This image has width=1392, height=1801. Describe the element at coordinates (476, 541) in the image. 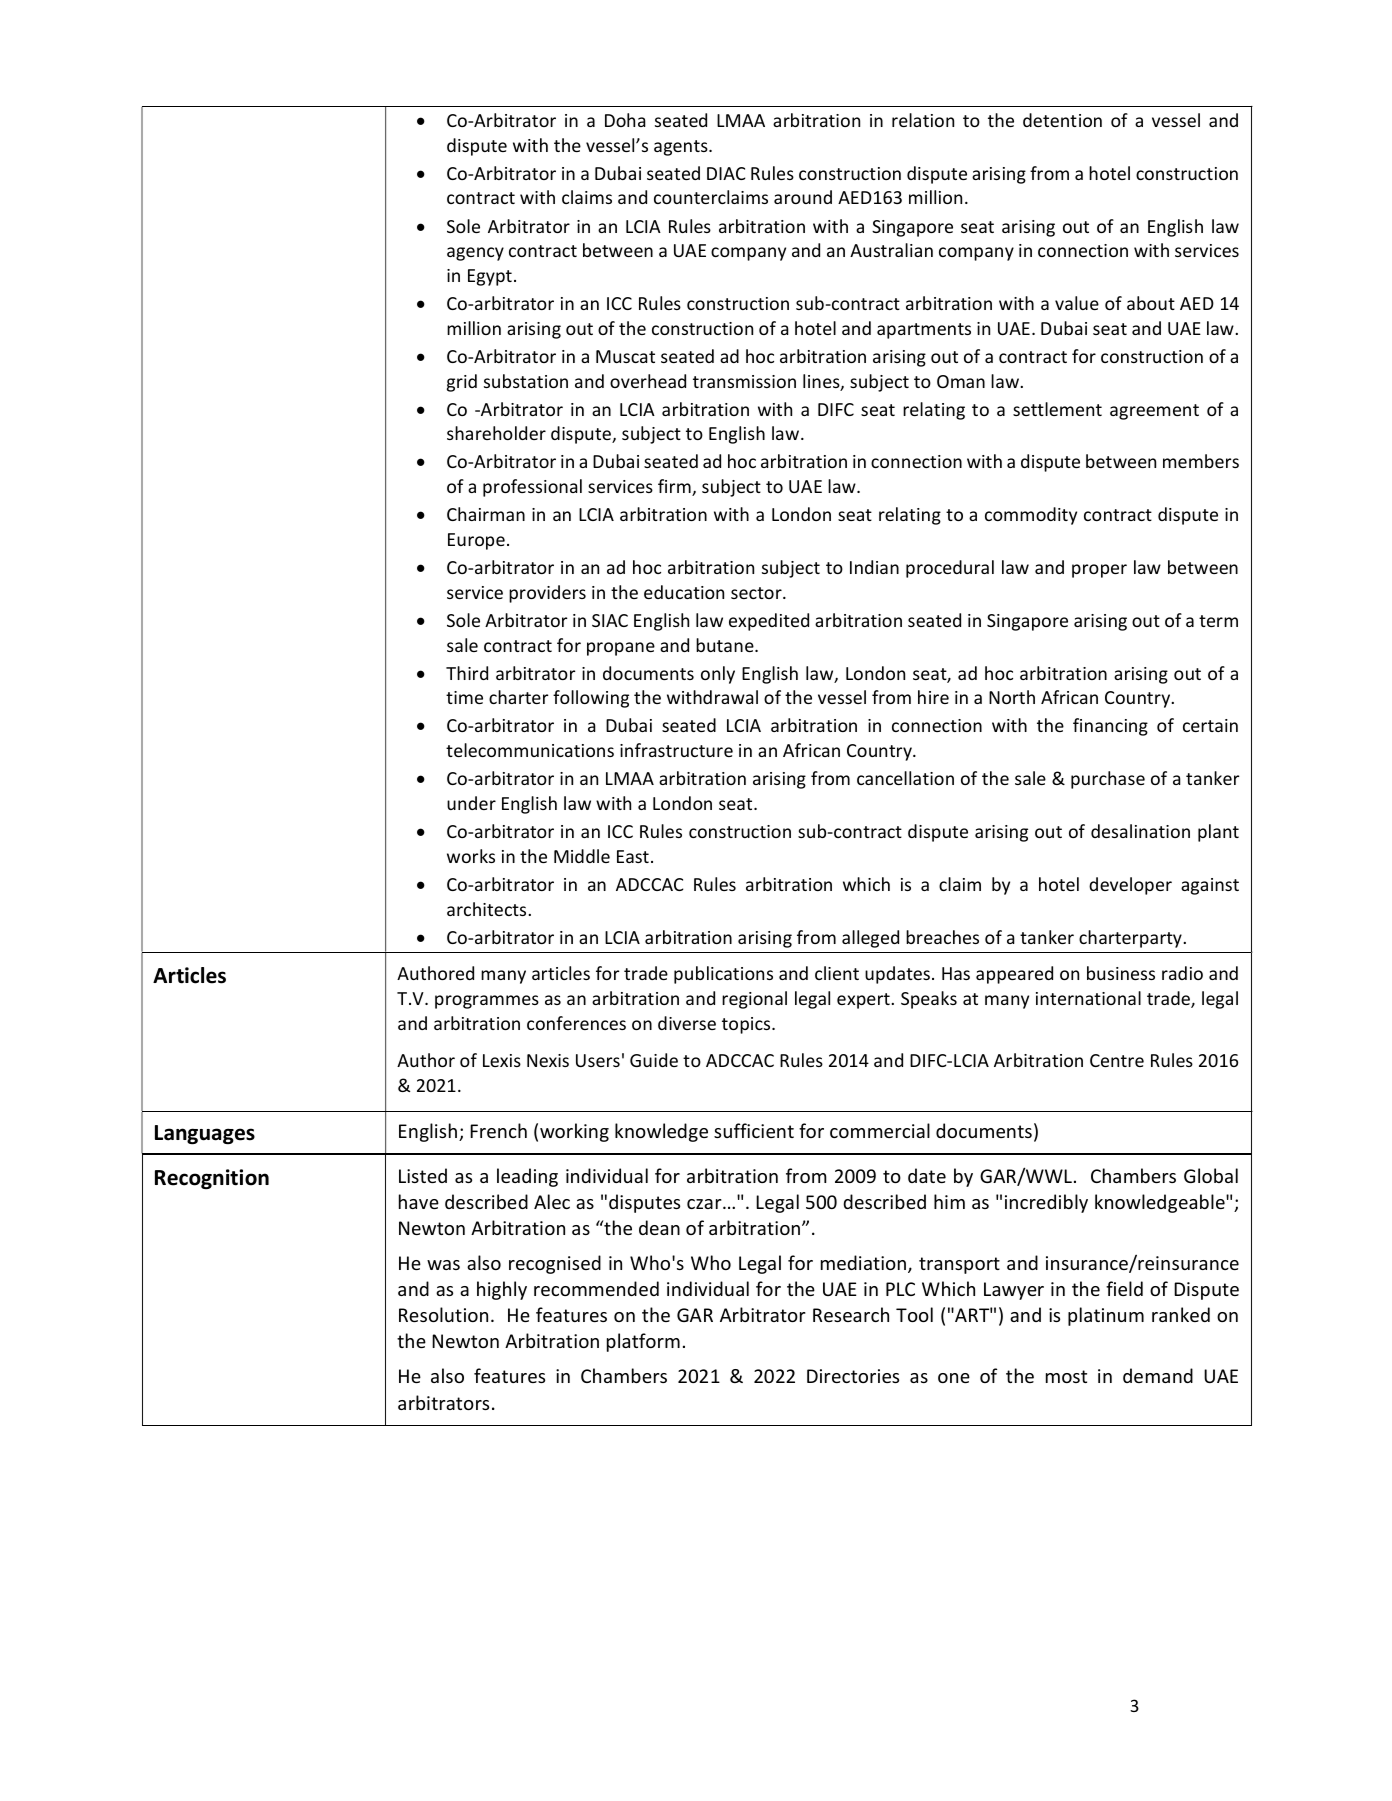

I see `Europe` at that location.
